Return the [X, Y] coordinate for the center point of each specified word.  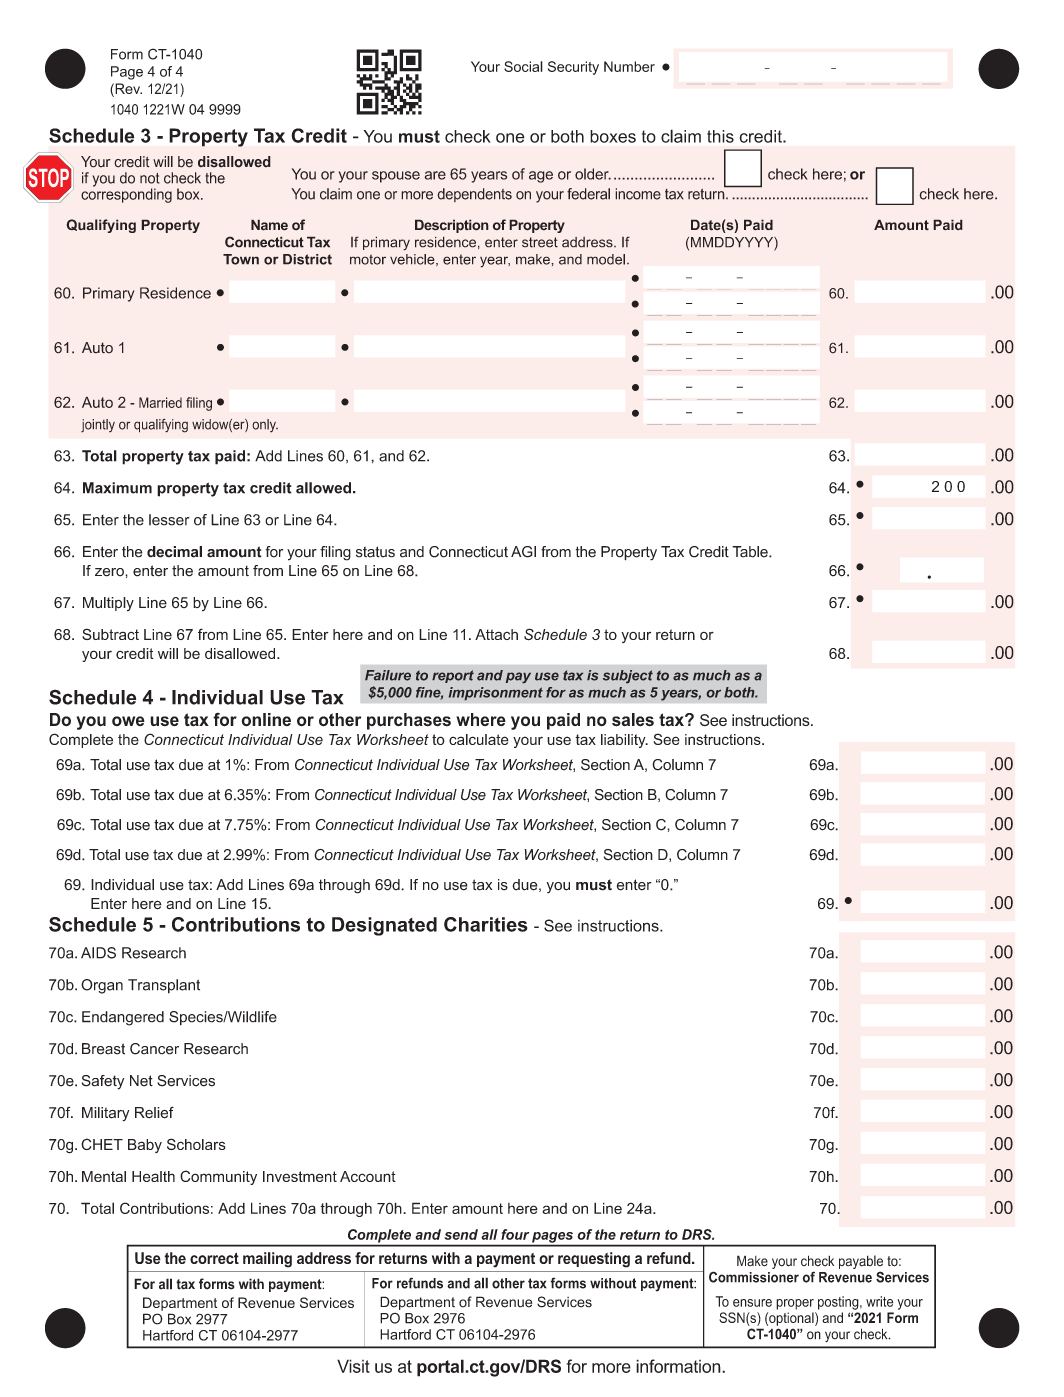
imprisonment [495, 694]
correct [214, 1258]
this [720, 136]
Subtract [110, 634]
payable [861, 1263]
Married [160, 402]
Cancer [154, 1049]
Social [523, 66]
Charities [486, 924]
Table [751, 552]
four [515, 1234]
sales [633, 720]
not [150, 178]
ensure [752, 1303]
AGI [523, 552]
